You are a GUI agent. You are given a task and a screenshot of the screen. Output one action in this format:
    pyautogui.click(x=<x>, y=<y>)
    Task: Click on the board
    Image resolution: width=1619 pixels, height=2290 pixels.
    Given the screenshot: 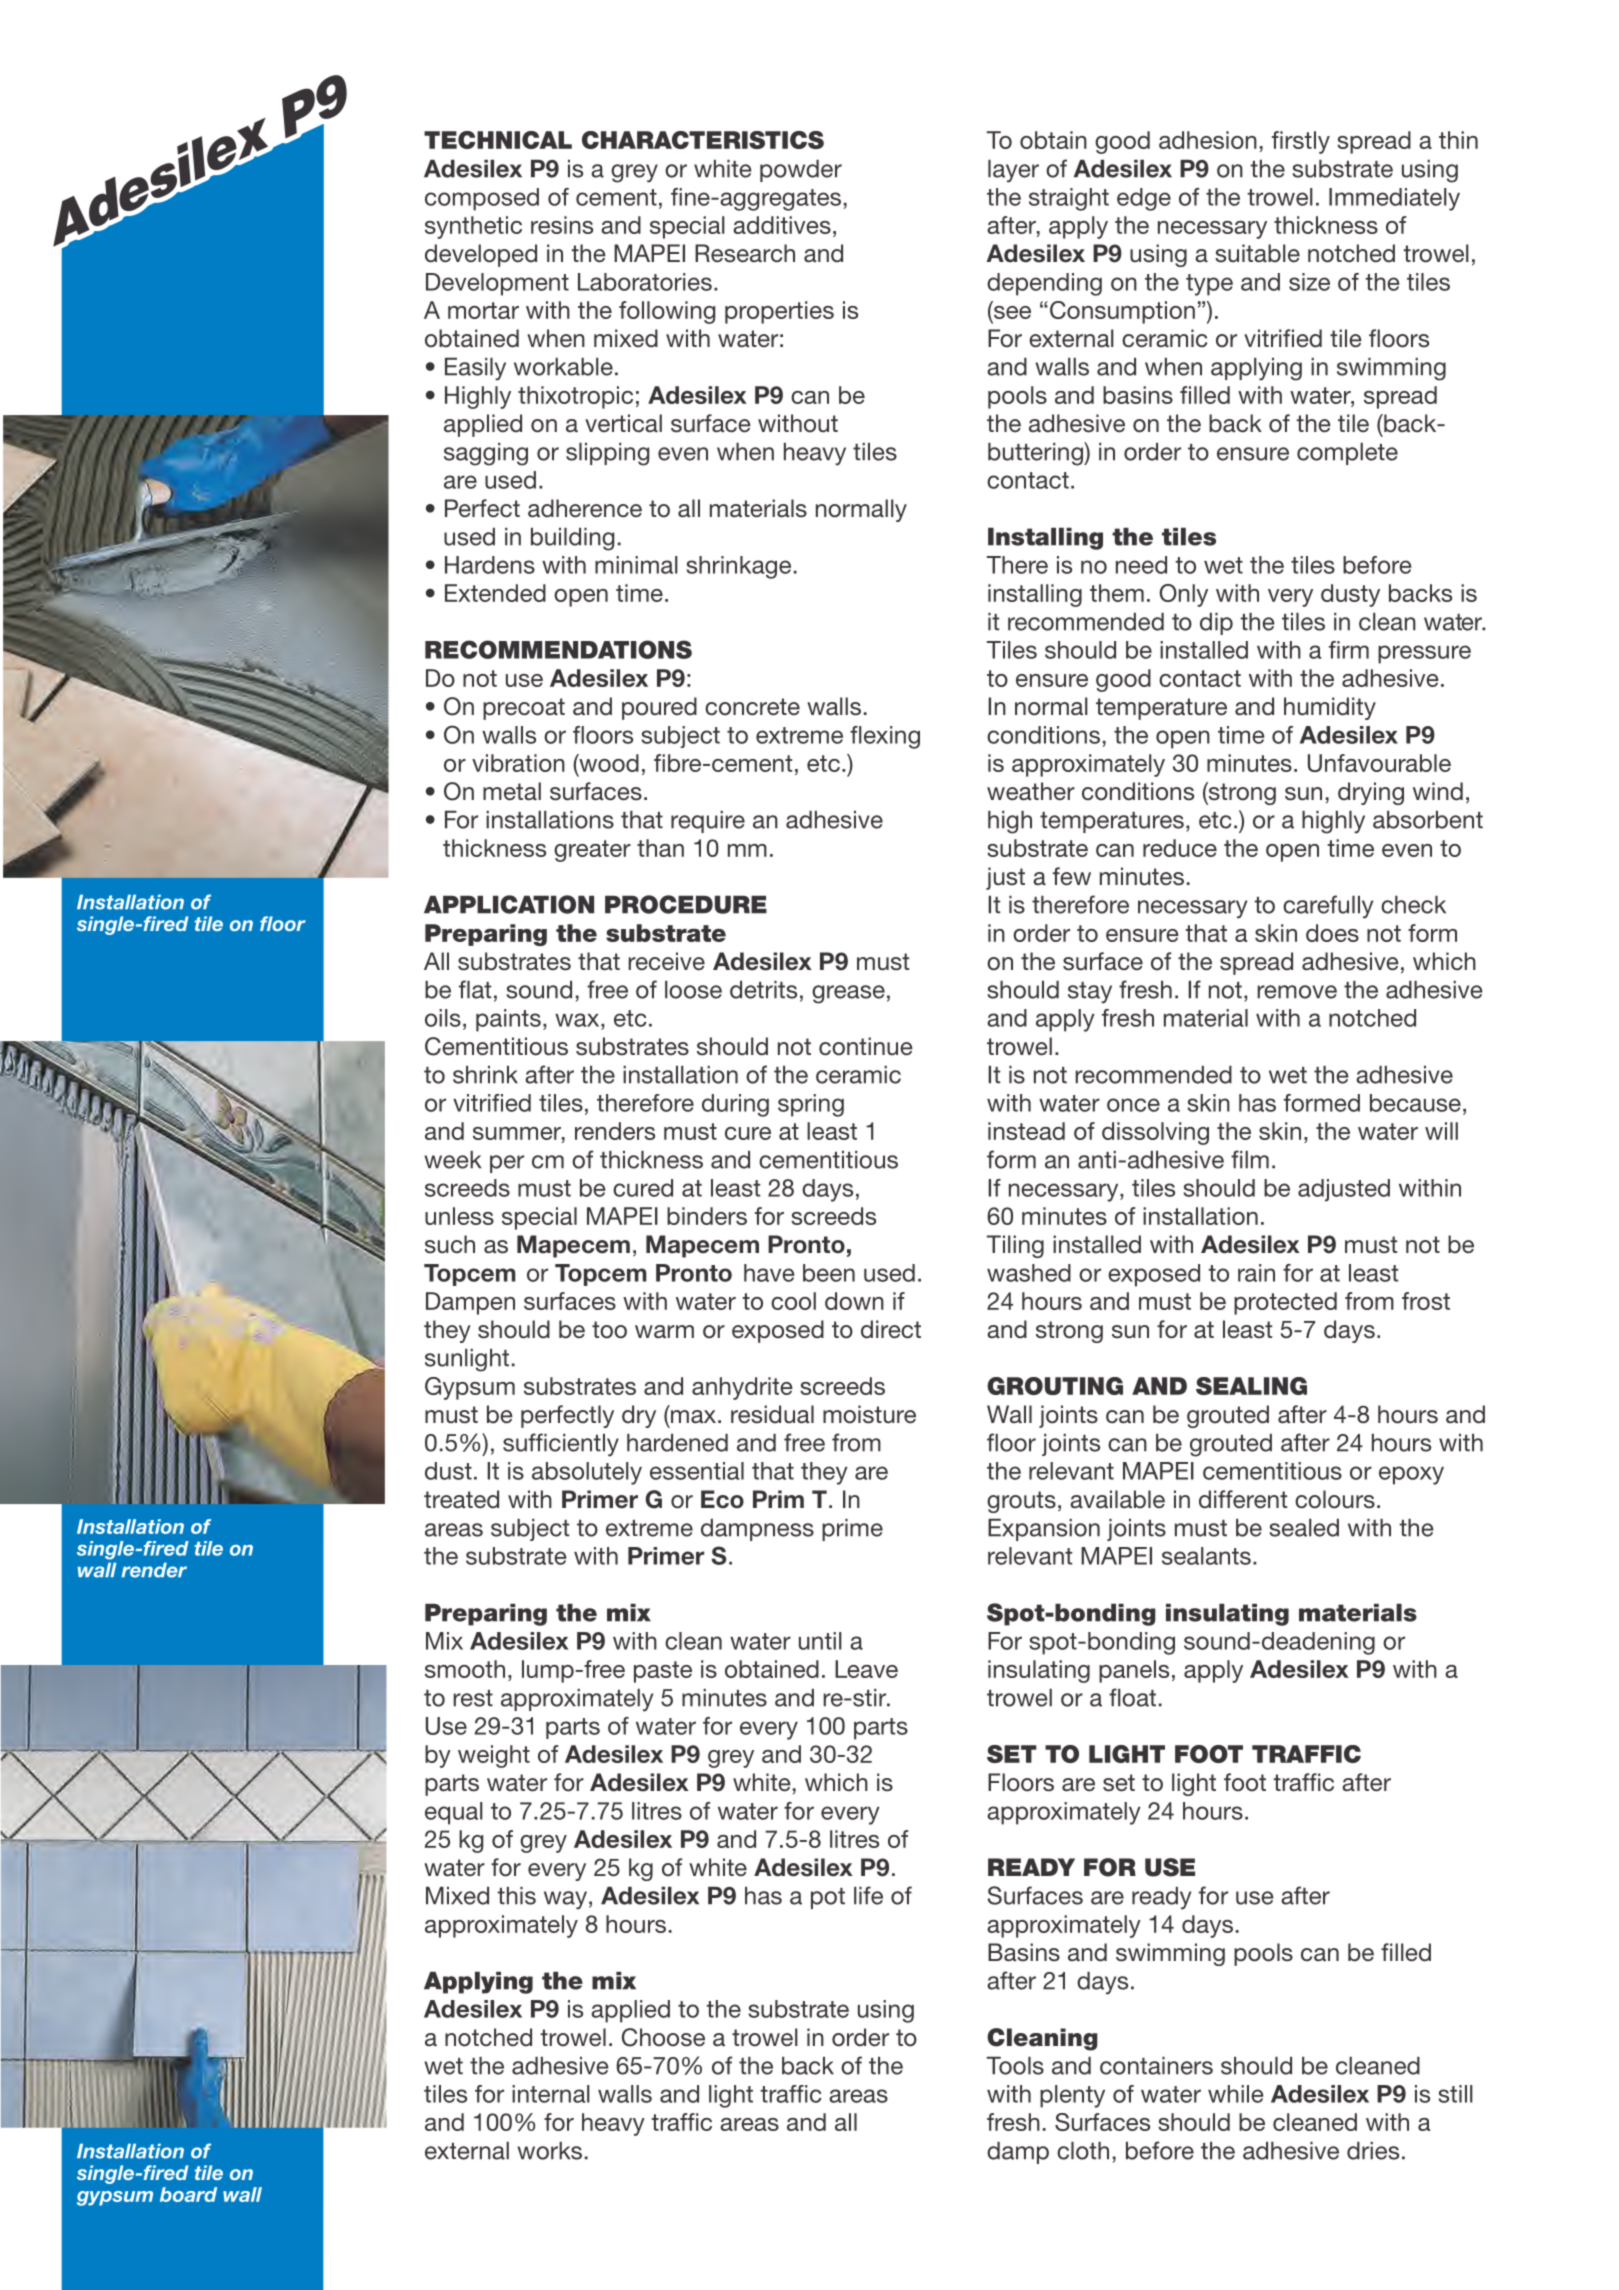 What is the action you would take?
    pyautogui.click(x=188, y=2194)
